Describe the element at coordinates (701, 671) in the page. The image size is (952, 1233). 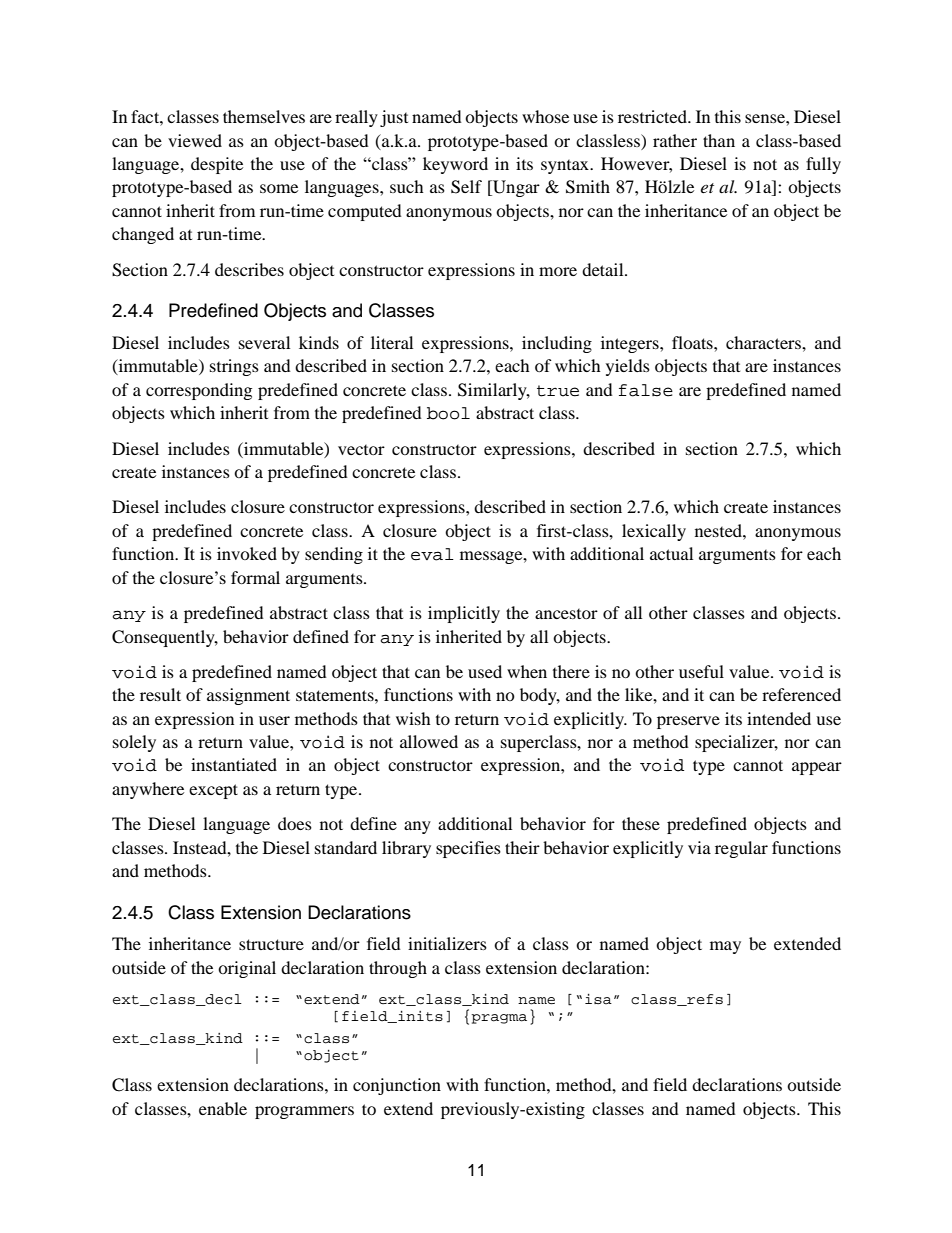
I see `useful` at that location.
